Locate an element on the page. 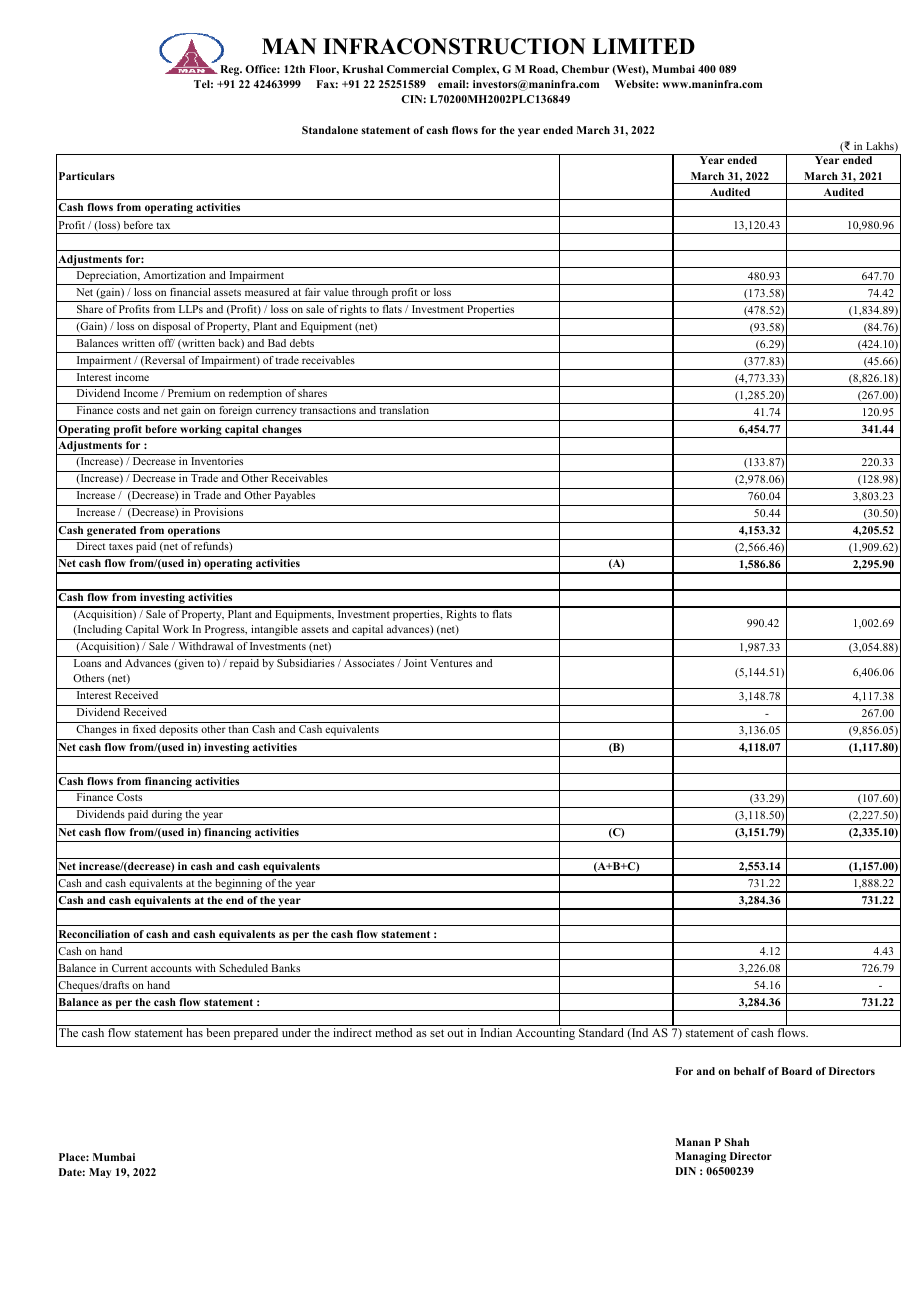  beginning is located at coordinates (239, 886).
